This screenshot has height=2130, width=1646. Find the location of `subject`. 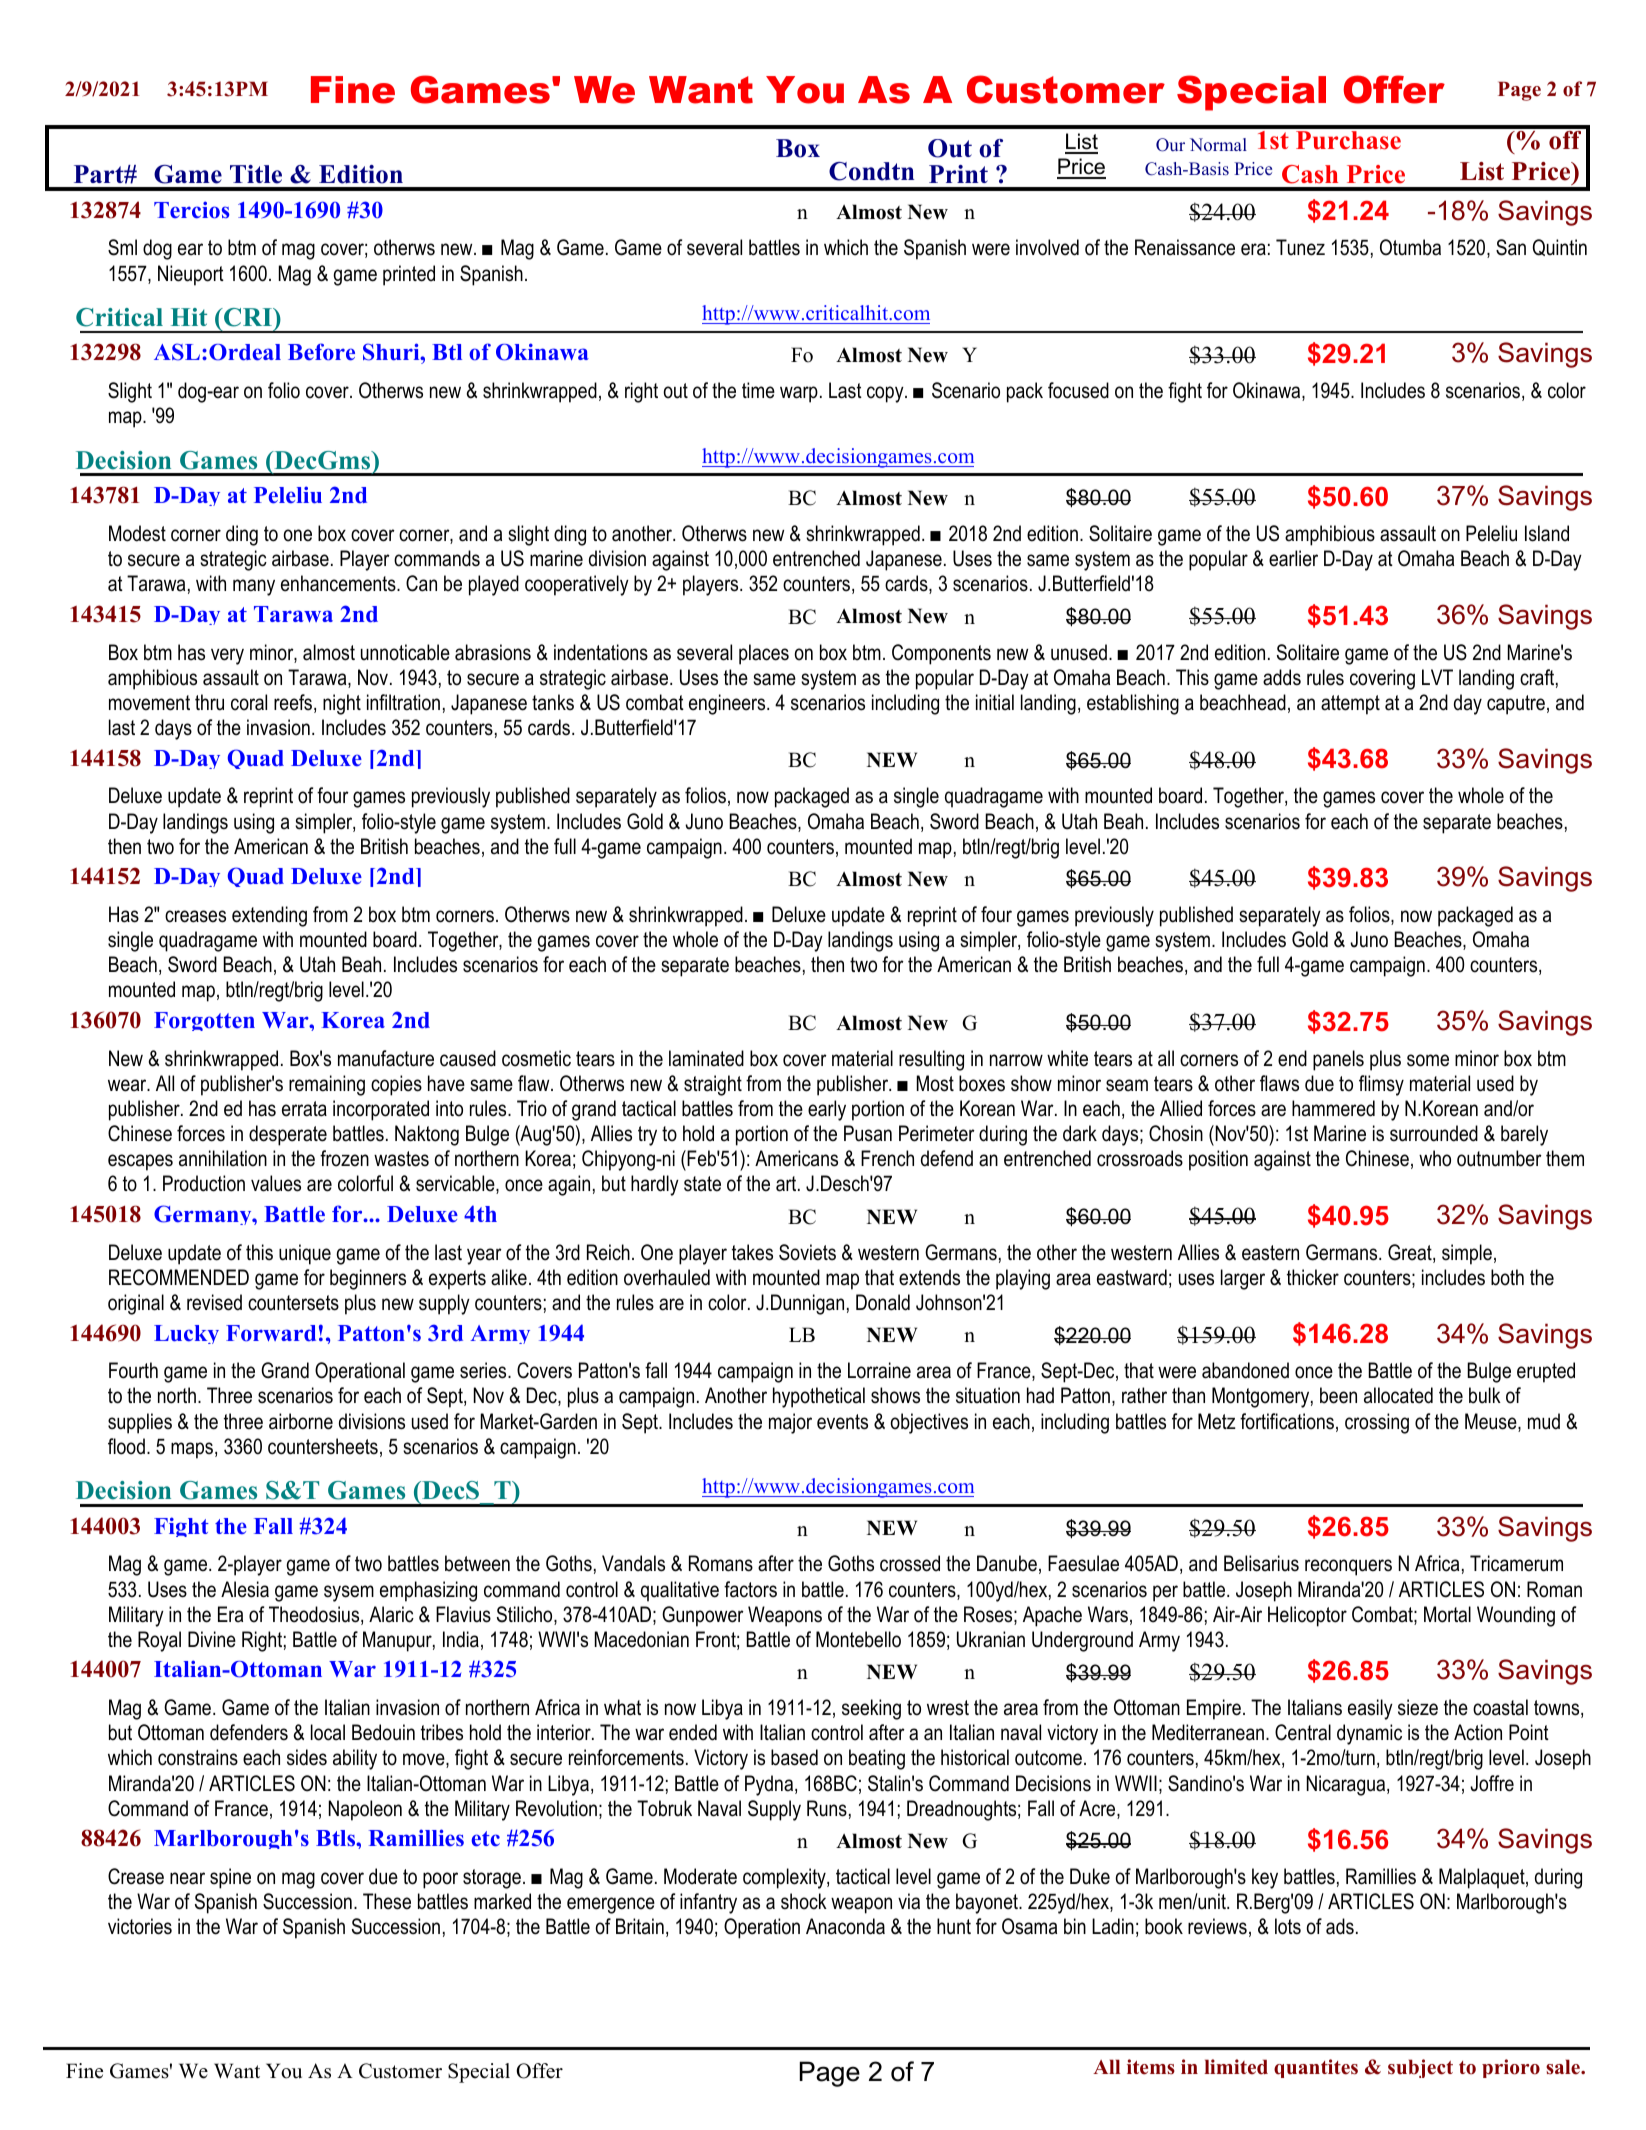

subject is located at coordinates (1420, 2068).
